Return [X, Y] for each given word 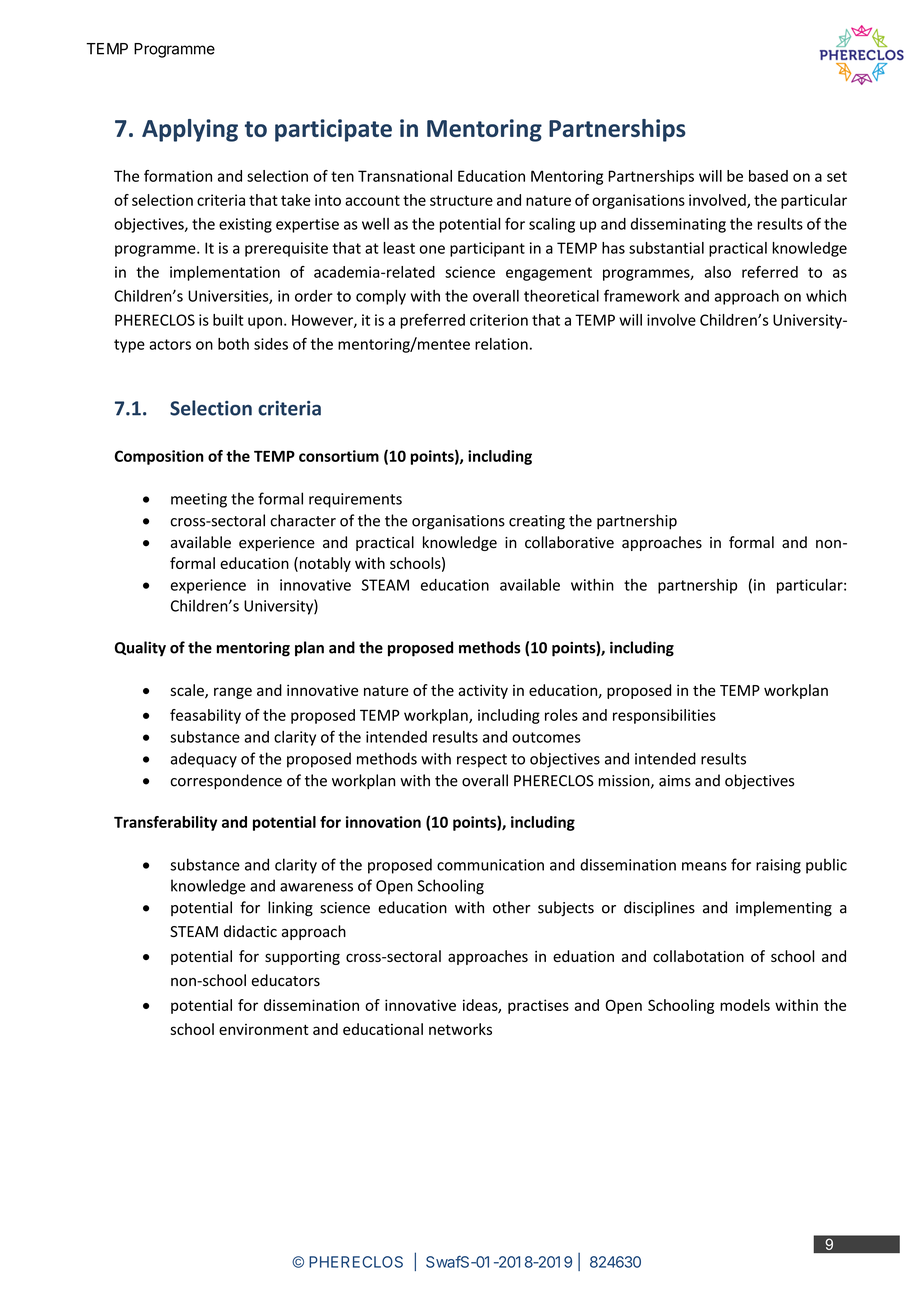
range [233, 693]
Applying [190, 130]
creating [537, 522]
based [768, 176]
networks [460, 1029]
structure [461, 200]
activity [483, 691]
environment [264, 1029]
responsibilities [664, 716]
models [745, 1005]
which [826, 296]
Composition [159, 457]
